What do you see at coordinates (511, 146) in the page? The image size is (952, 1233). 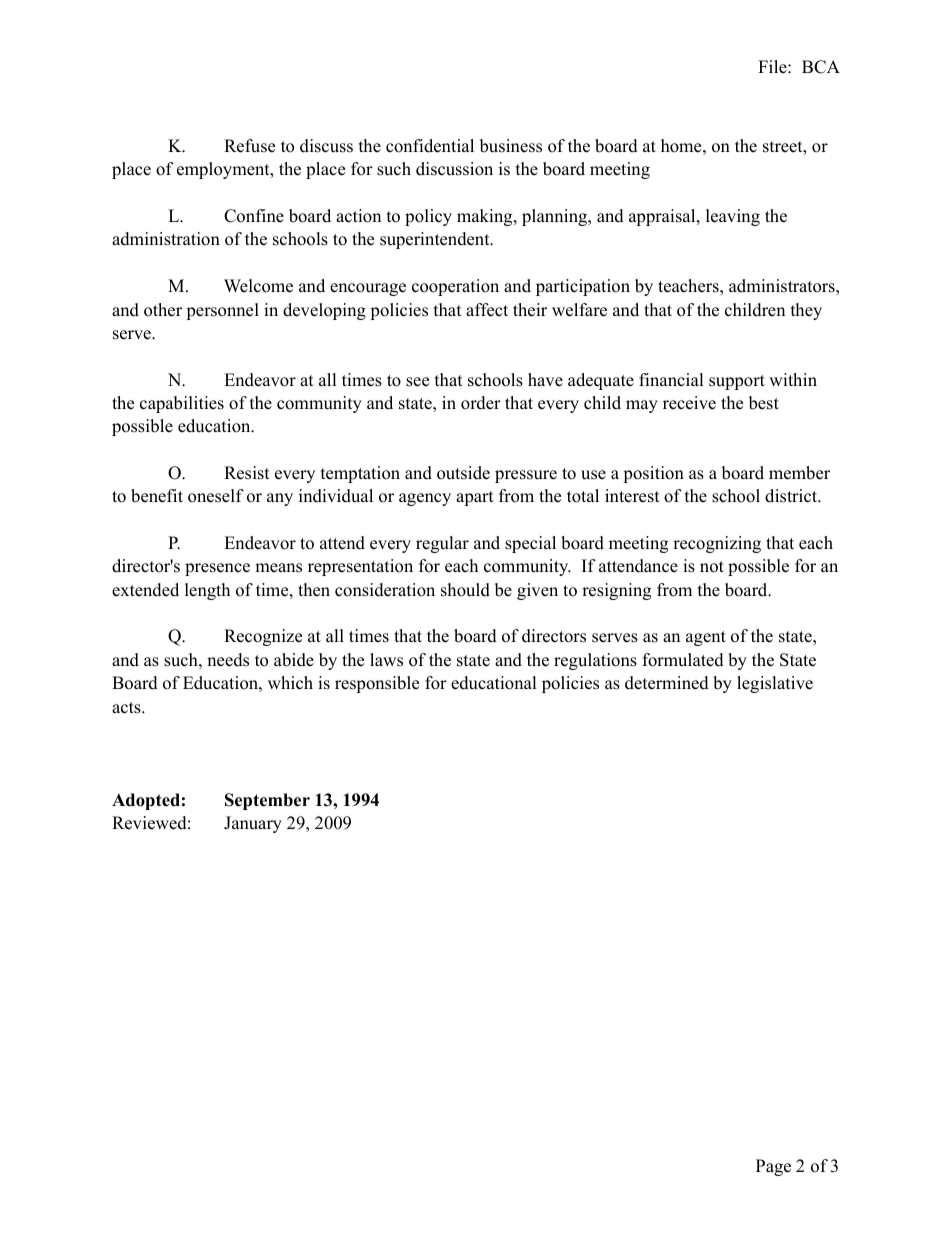 I see `business` at bounding box center [511, 146].
